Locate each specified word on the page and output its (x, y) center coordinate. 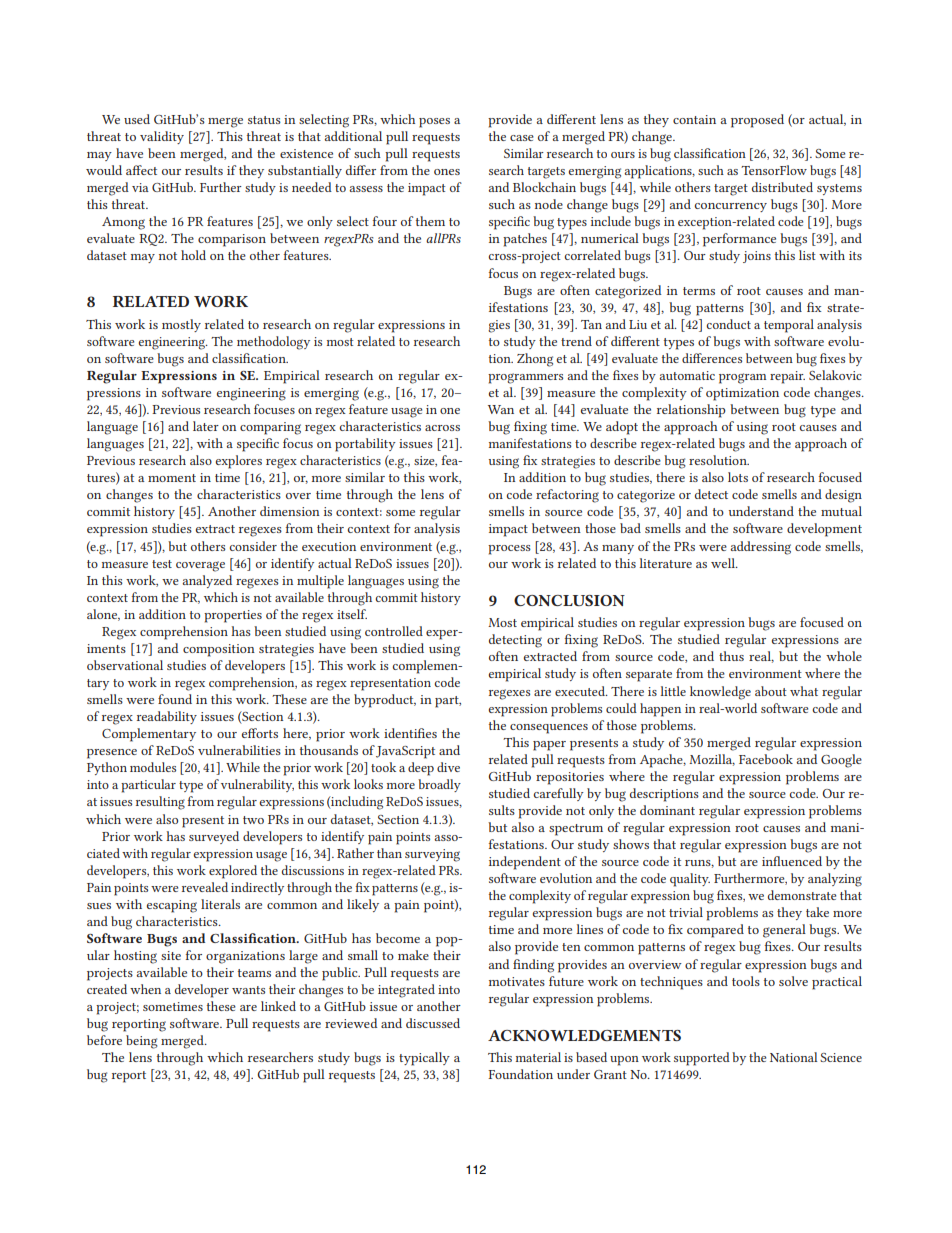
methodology (273, 343)
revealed (205, 887)
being (142, 1042)
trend (576, 341)
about (771, 691)
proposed (757, 121)
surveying (432, 855)
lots (738, 477)
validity (162, 137)
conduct (728, 324)
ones (447, 172)
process (509, 550)
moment (172, 478)
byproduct (385, 701)
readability (167, 717)
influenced (792, 861)
